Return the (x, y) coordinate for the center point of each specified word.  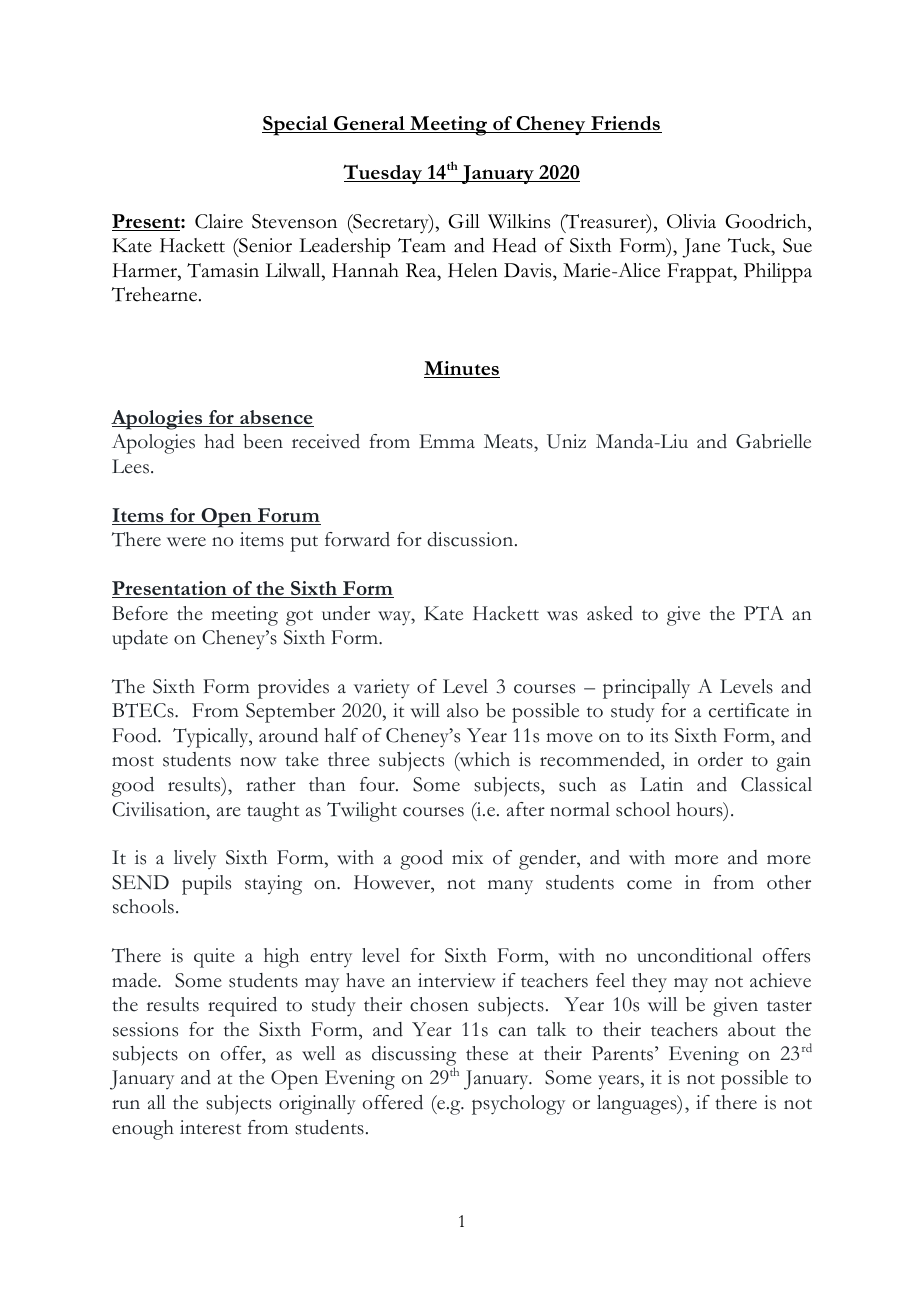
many (510, 887)
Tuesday (383, 174)
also (462, 710)
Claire (219, 221)
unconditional (694, 955)
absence (276, 418)
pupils (206, 885)
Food (135, 735)
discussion (471, 539)
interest (210, 1127)
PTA (764, 613)
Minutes (462, 369)
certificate (749, 710)
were (186, 542)
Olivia (691, 221)
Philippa (778, 273)
